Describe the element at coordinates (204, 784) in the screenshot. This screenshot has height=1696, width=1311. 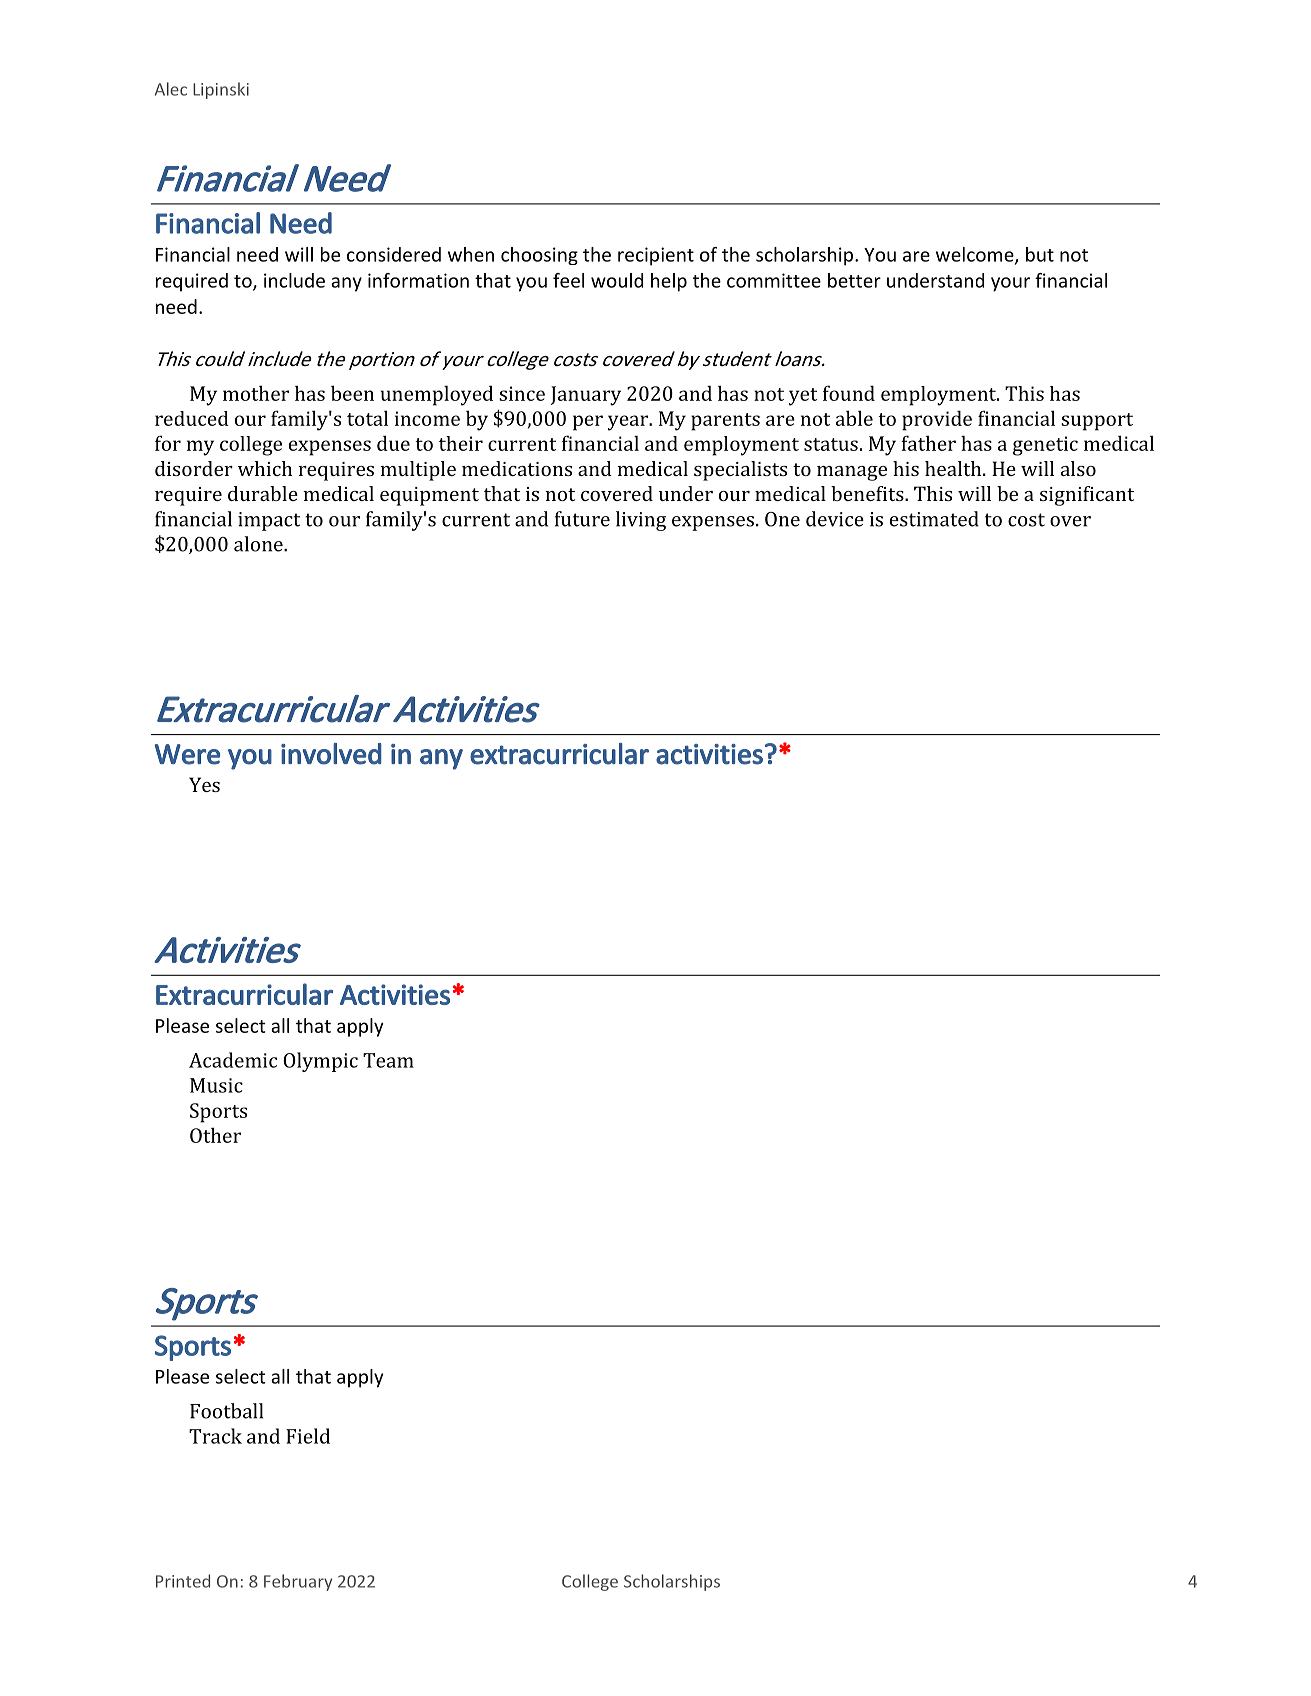
I see `Yes` at that location.
